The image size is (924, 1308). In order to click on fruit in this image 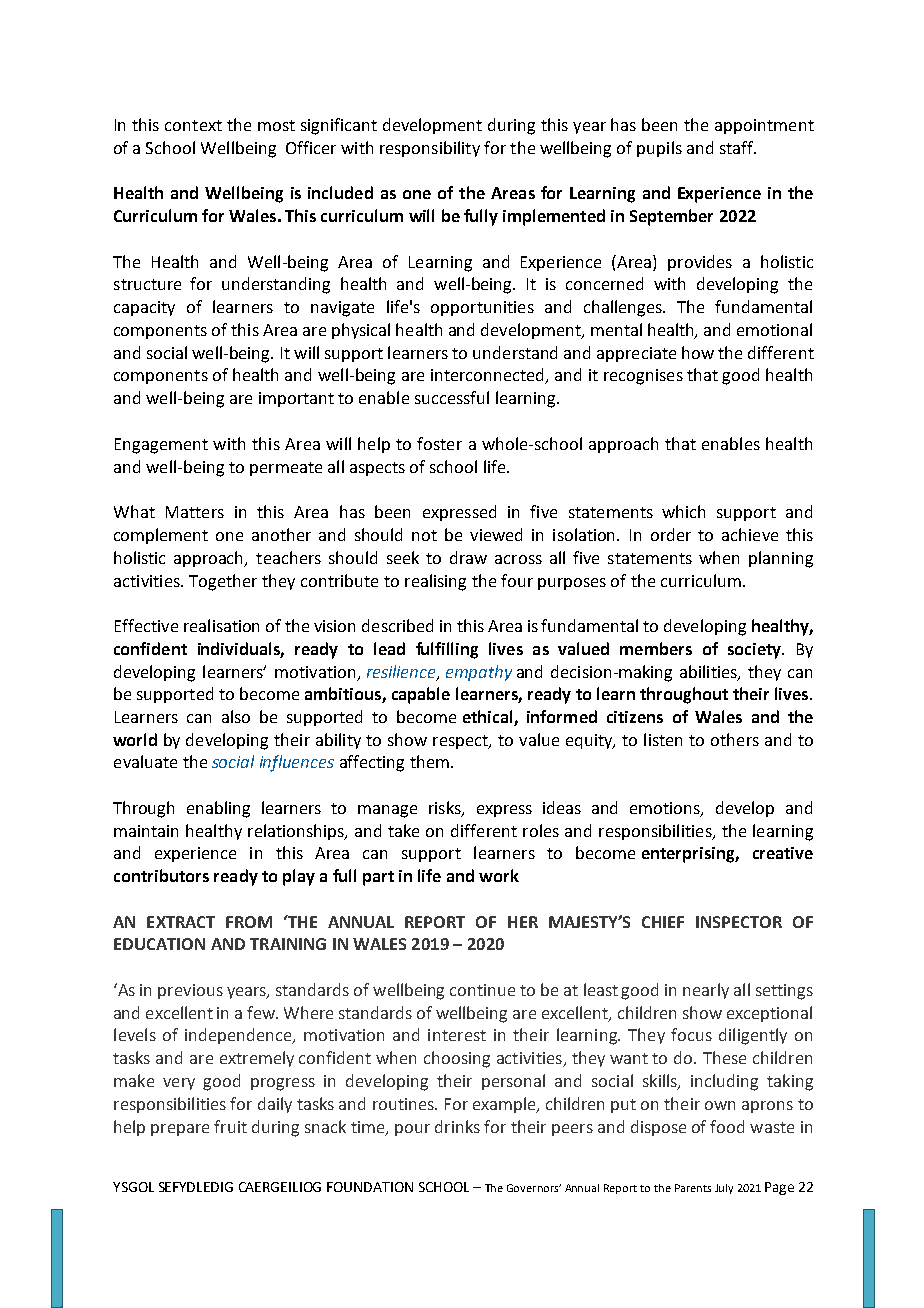, I will do `click(230, 1126)`.
